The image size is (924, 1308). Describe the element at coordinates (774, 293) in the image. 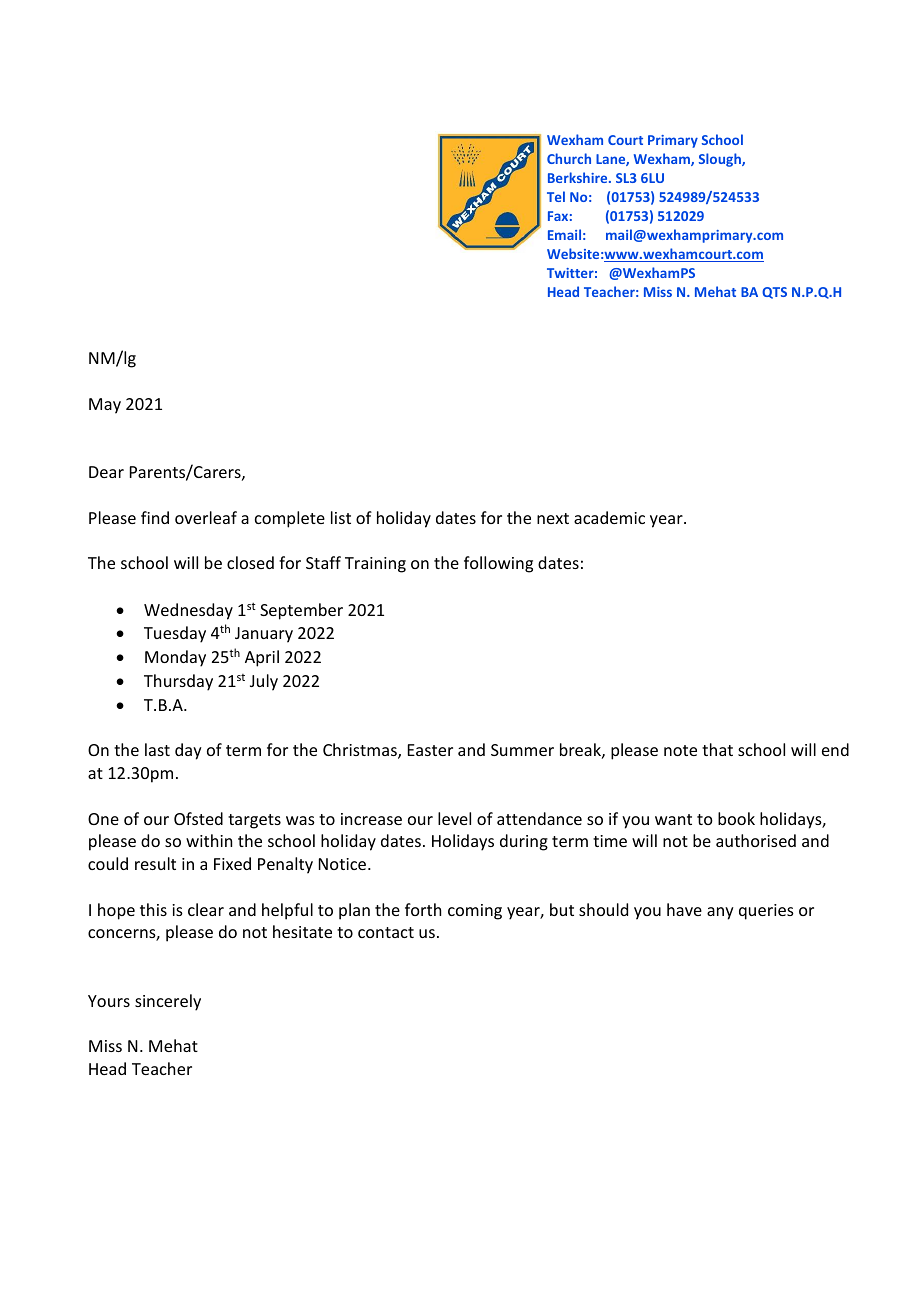

I see `QTS` at that location.
